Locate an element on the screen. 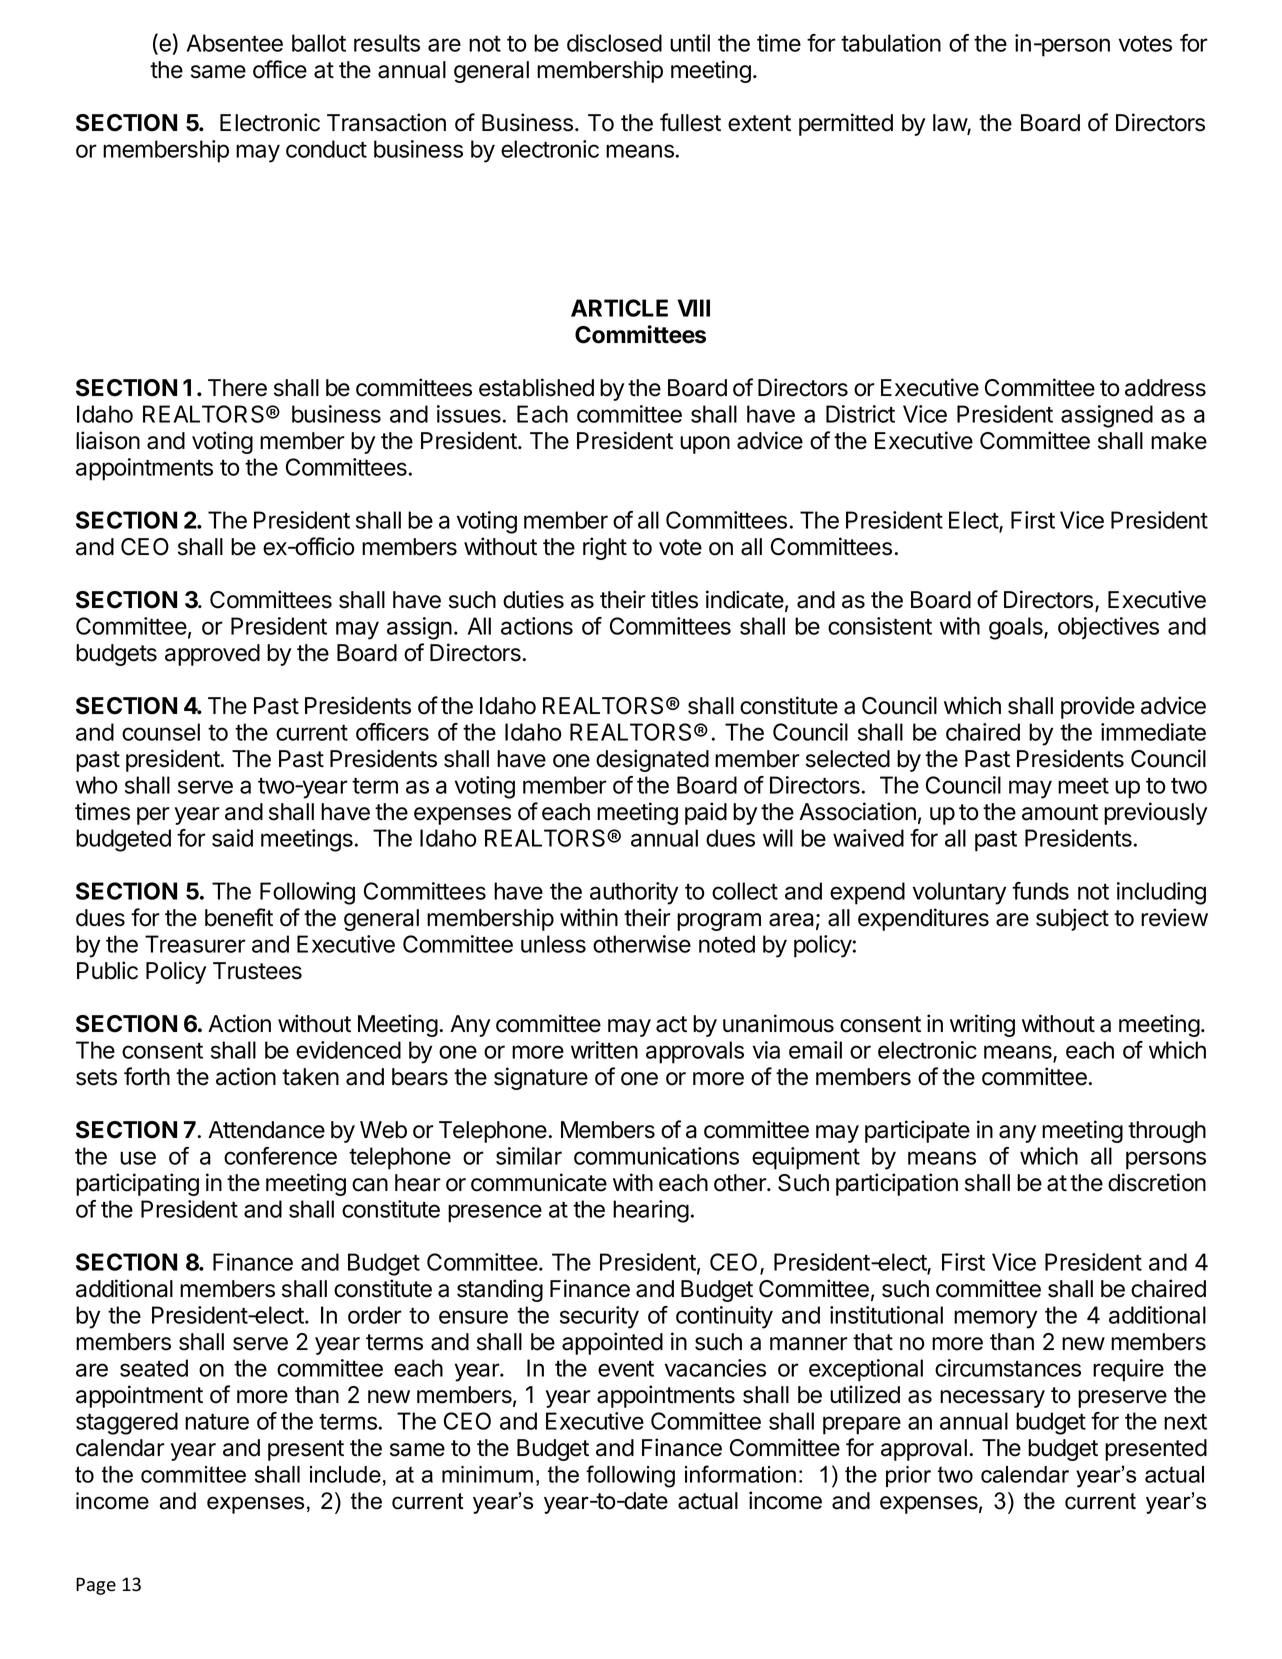  Absentee is located at coordinates (235, 43).
